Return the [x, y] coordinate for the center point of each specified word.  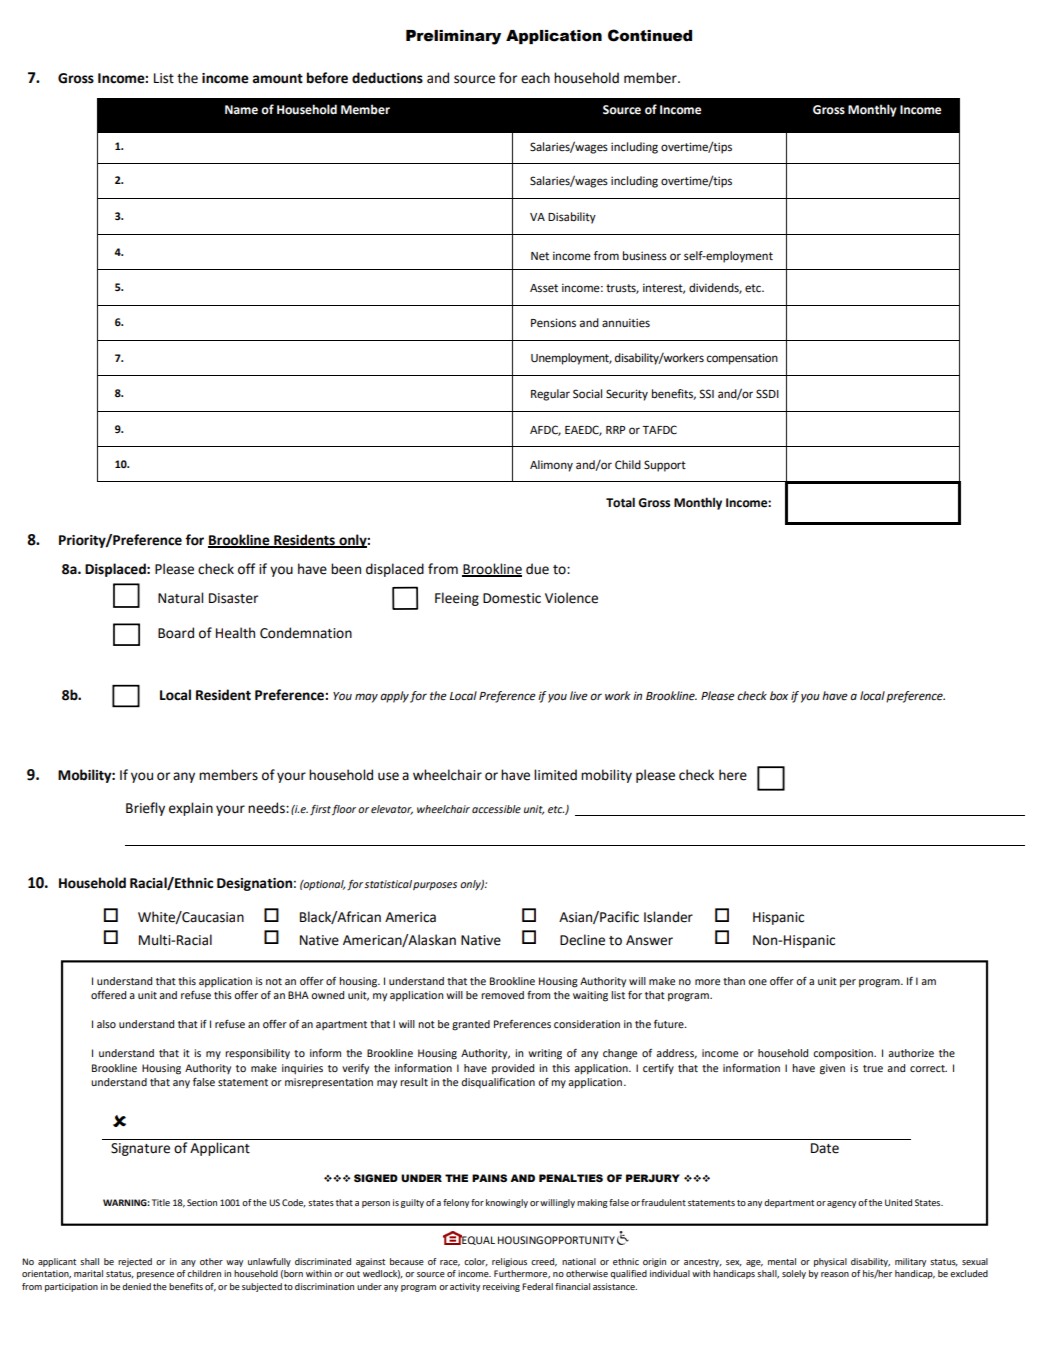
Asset [544, 288]
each [535, 78]
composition [844, 1054]
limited [555, 775]
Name [241, 110]
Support [665, 466]
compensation [742, 359]
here [733, 775]
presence [155, 1275]
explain [191, 809]
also [106, 1024]
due [537, 569]
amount [277, 79]
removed [502, 995]
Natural [180, 598]
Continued [650, 35]
